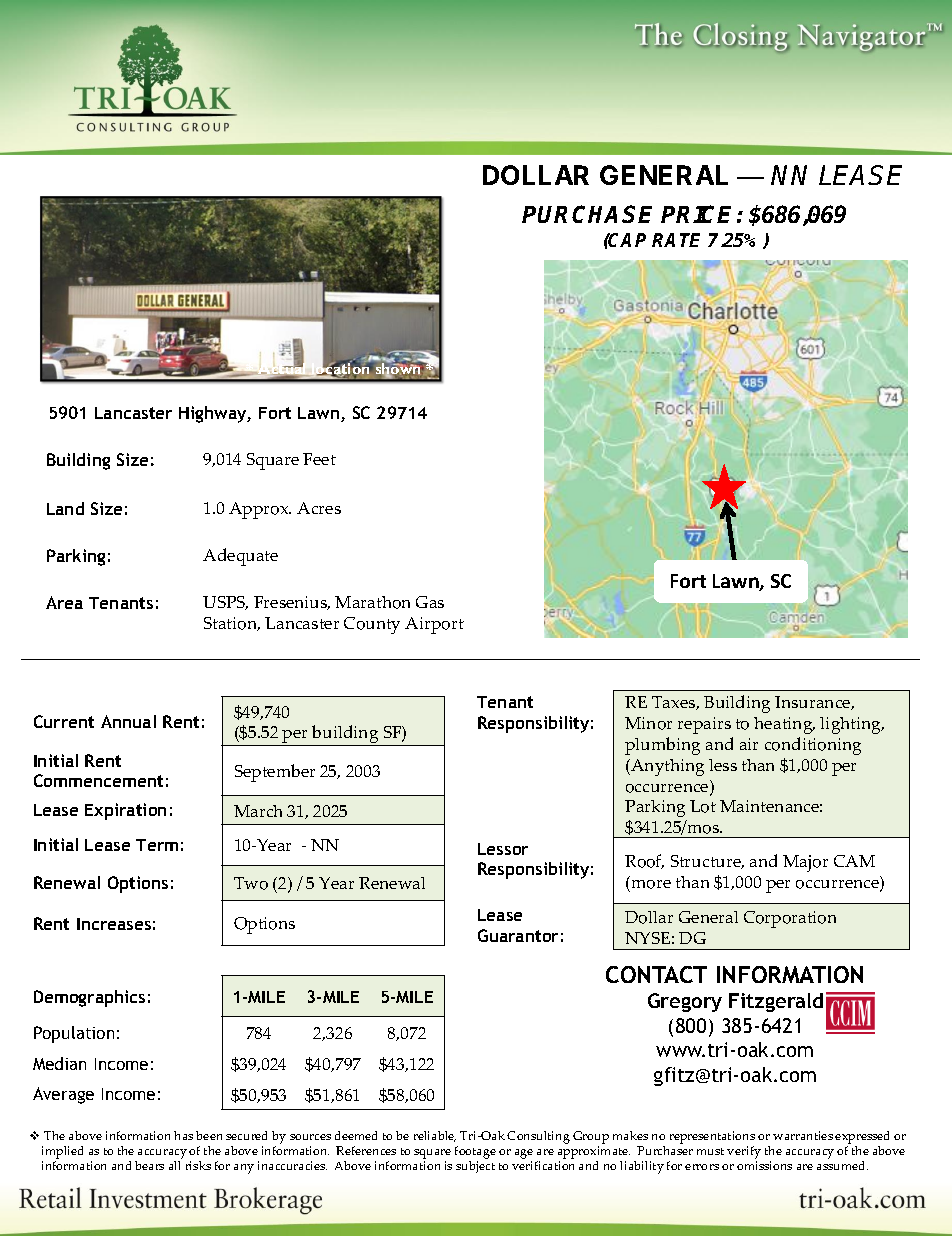 Image resolution: width=952 pixels, height=1236 pixels. I want to click on Corporation, so click(790, 919).
